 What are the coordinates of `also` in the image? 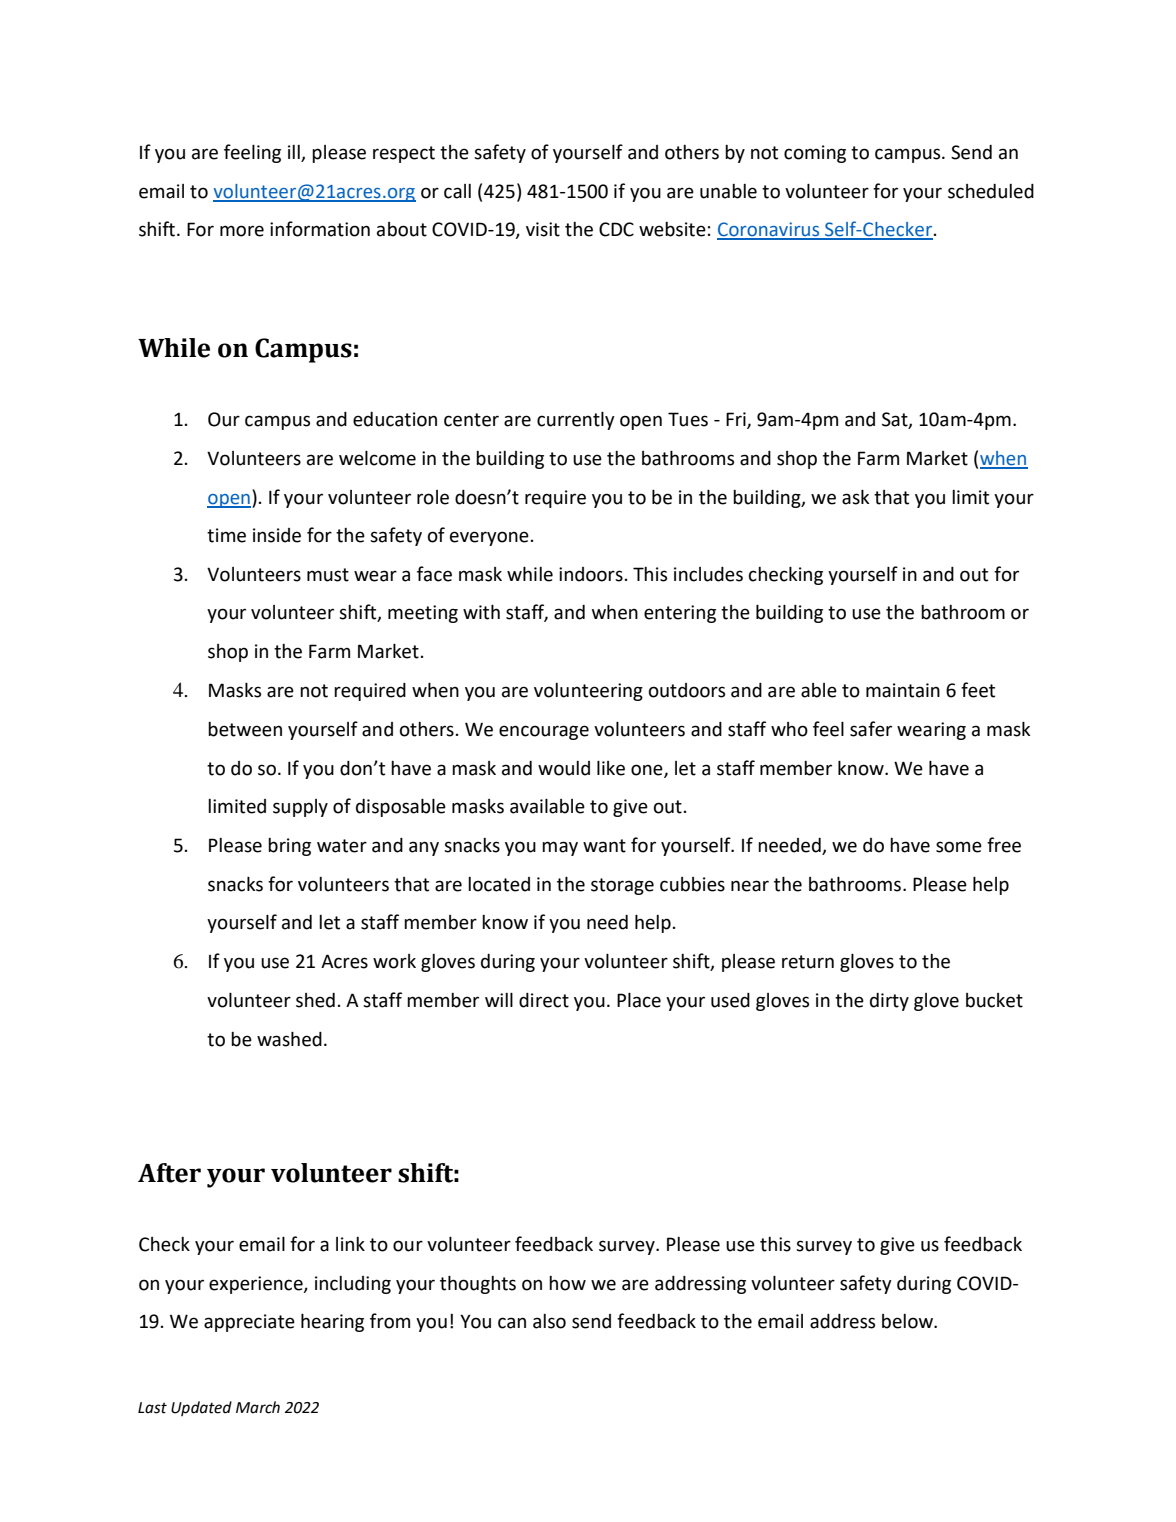 It's located at (549, 1321).
